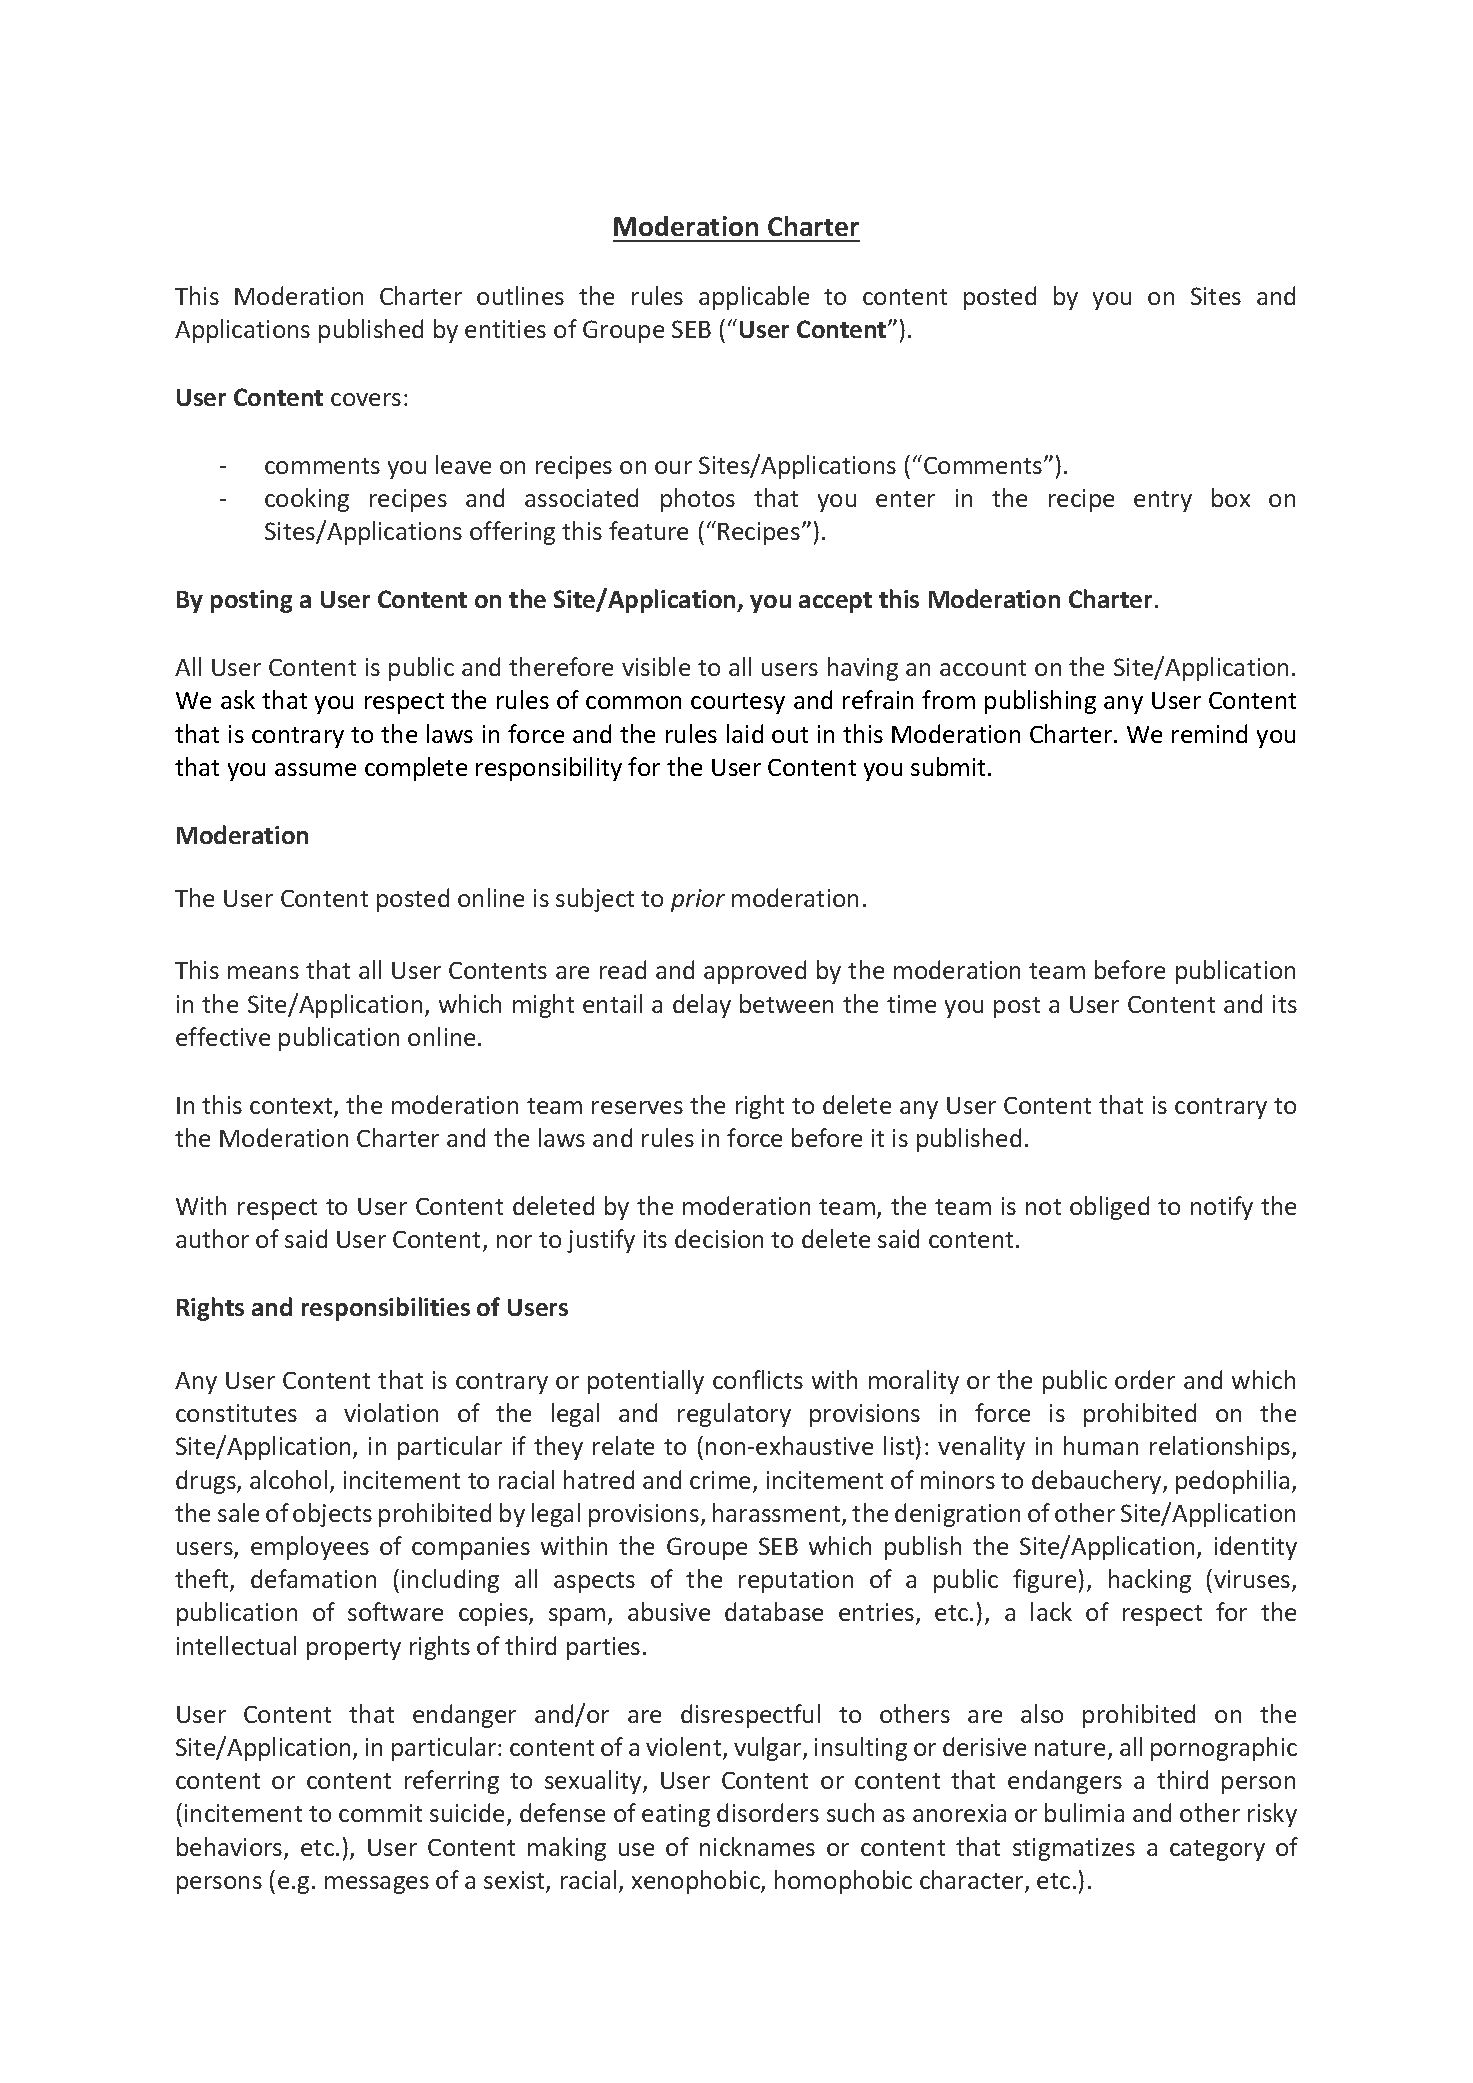 This page has width=1473, height=2083. What do you see at coordinates (380, 1813) in the page?
I see `commit` at bounding box center [380, 1813].
